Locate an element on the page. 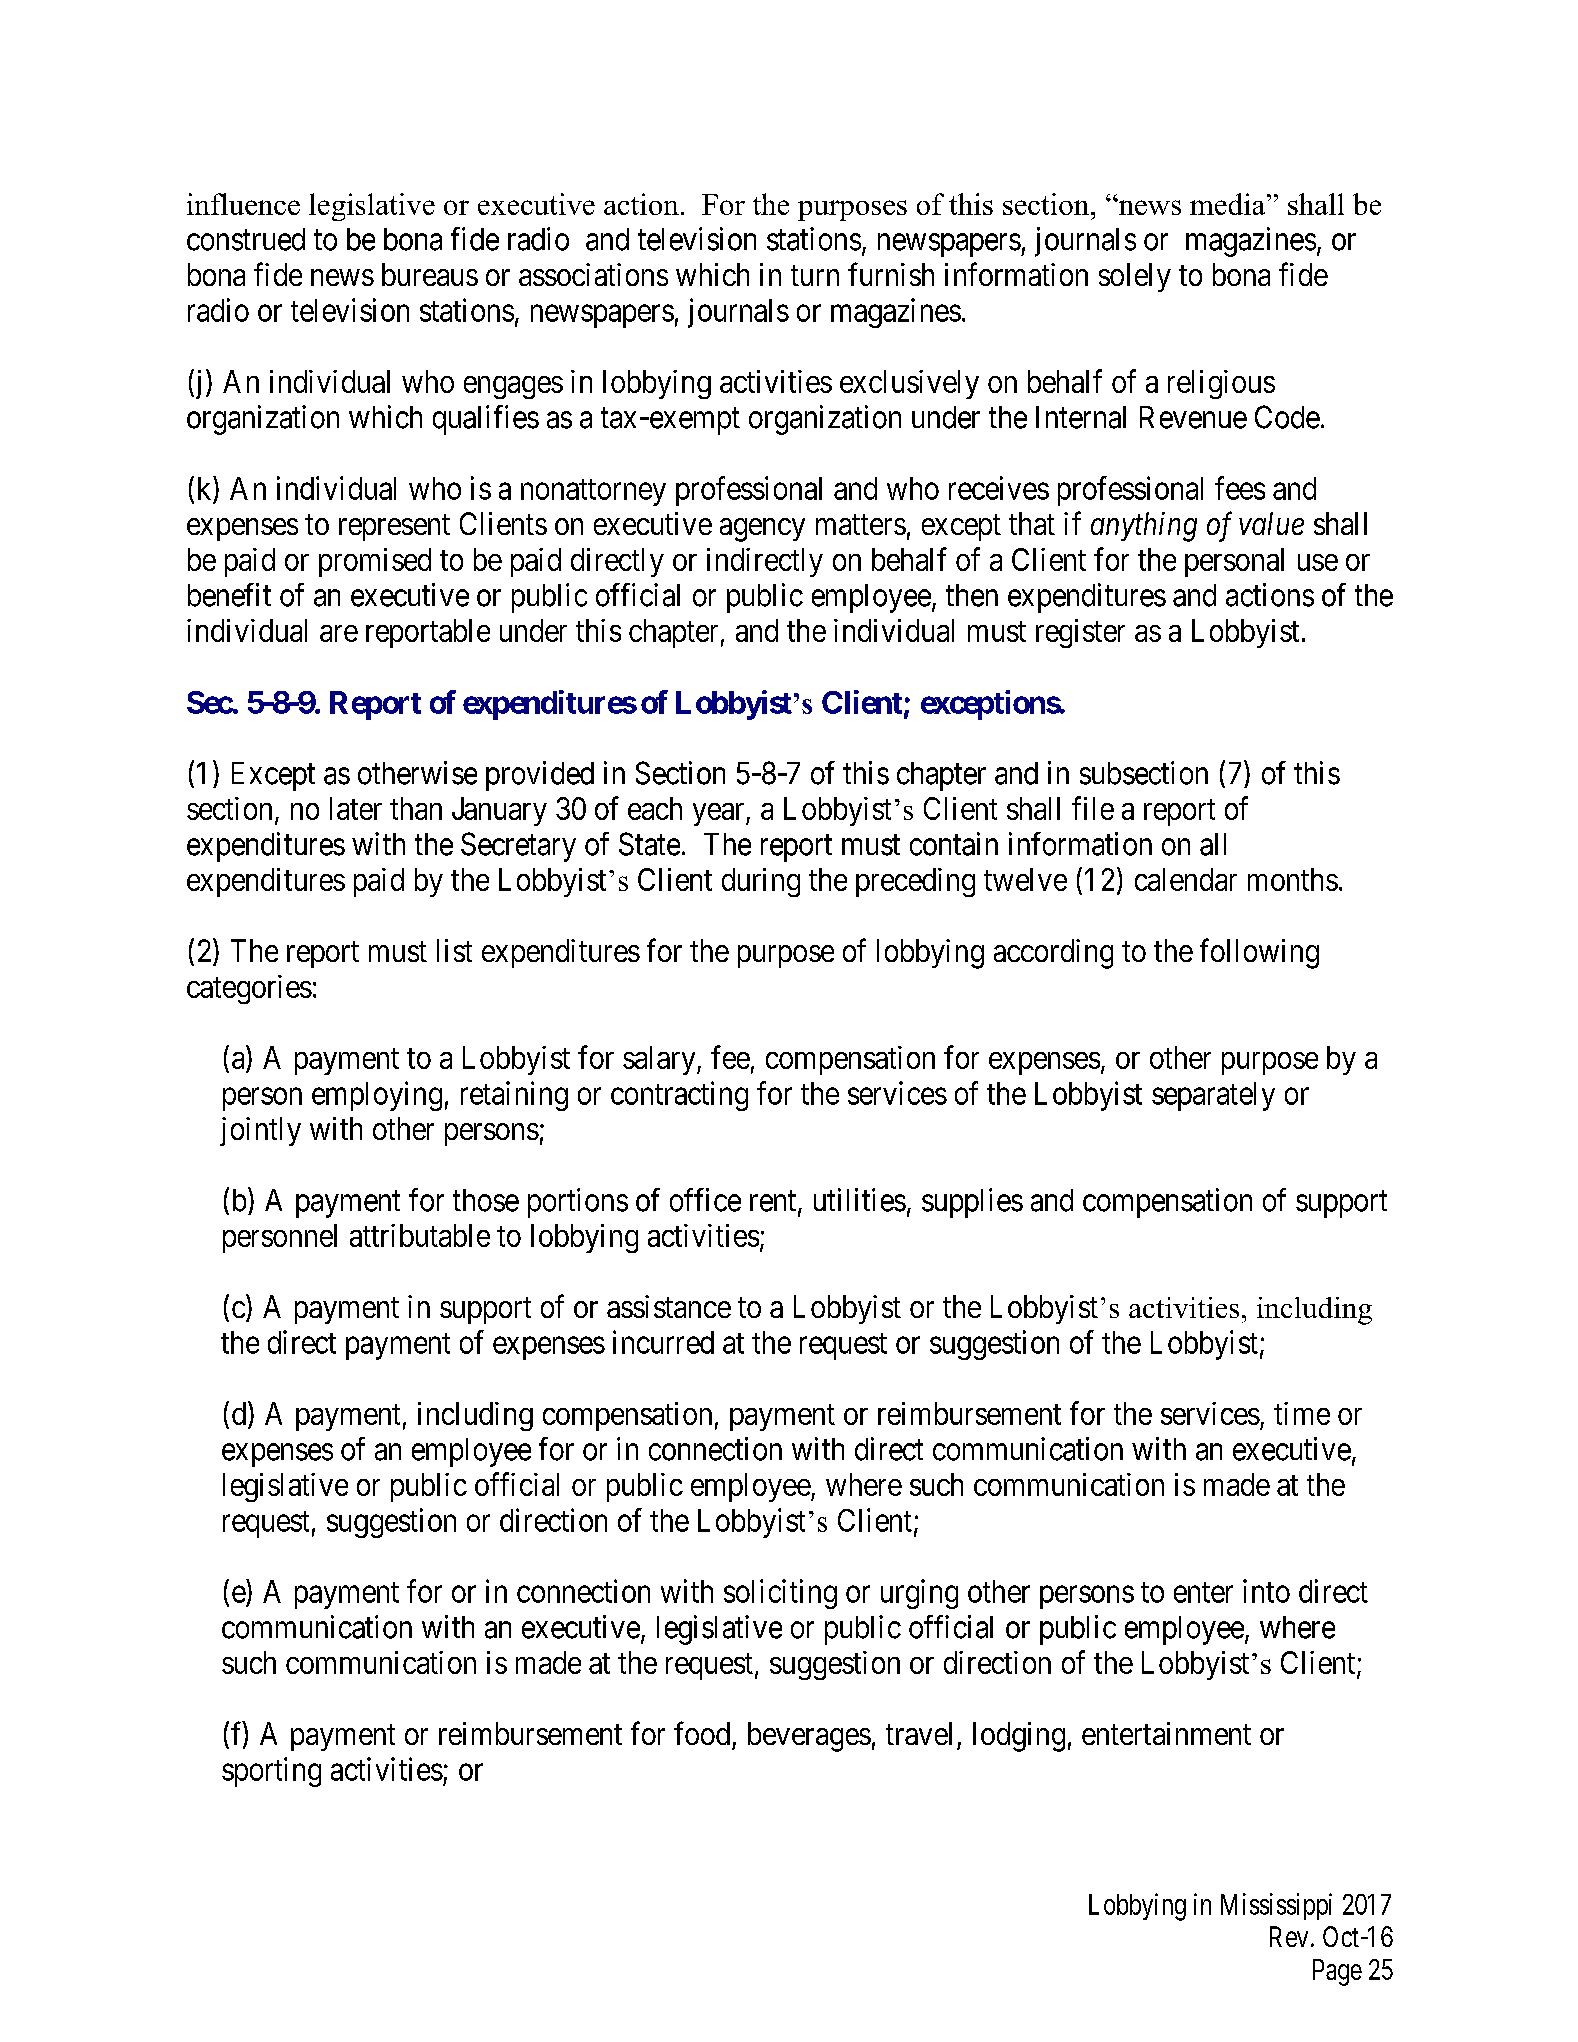  year is located at coordinates (720, 814).
